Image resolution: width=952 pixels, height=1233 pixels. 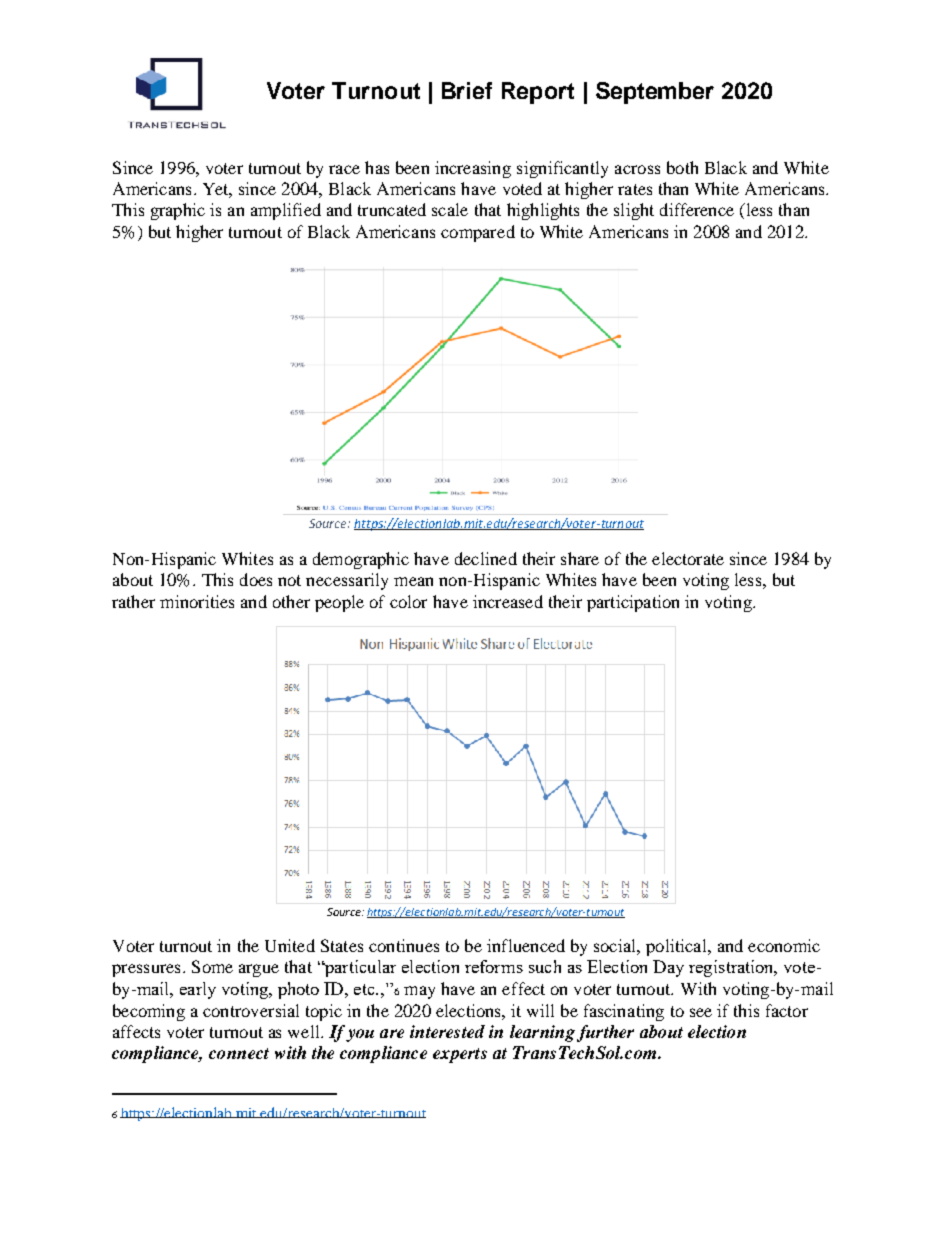 I want to click on Brief, so click(x=467, y=90).
